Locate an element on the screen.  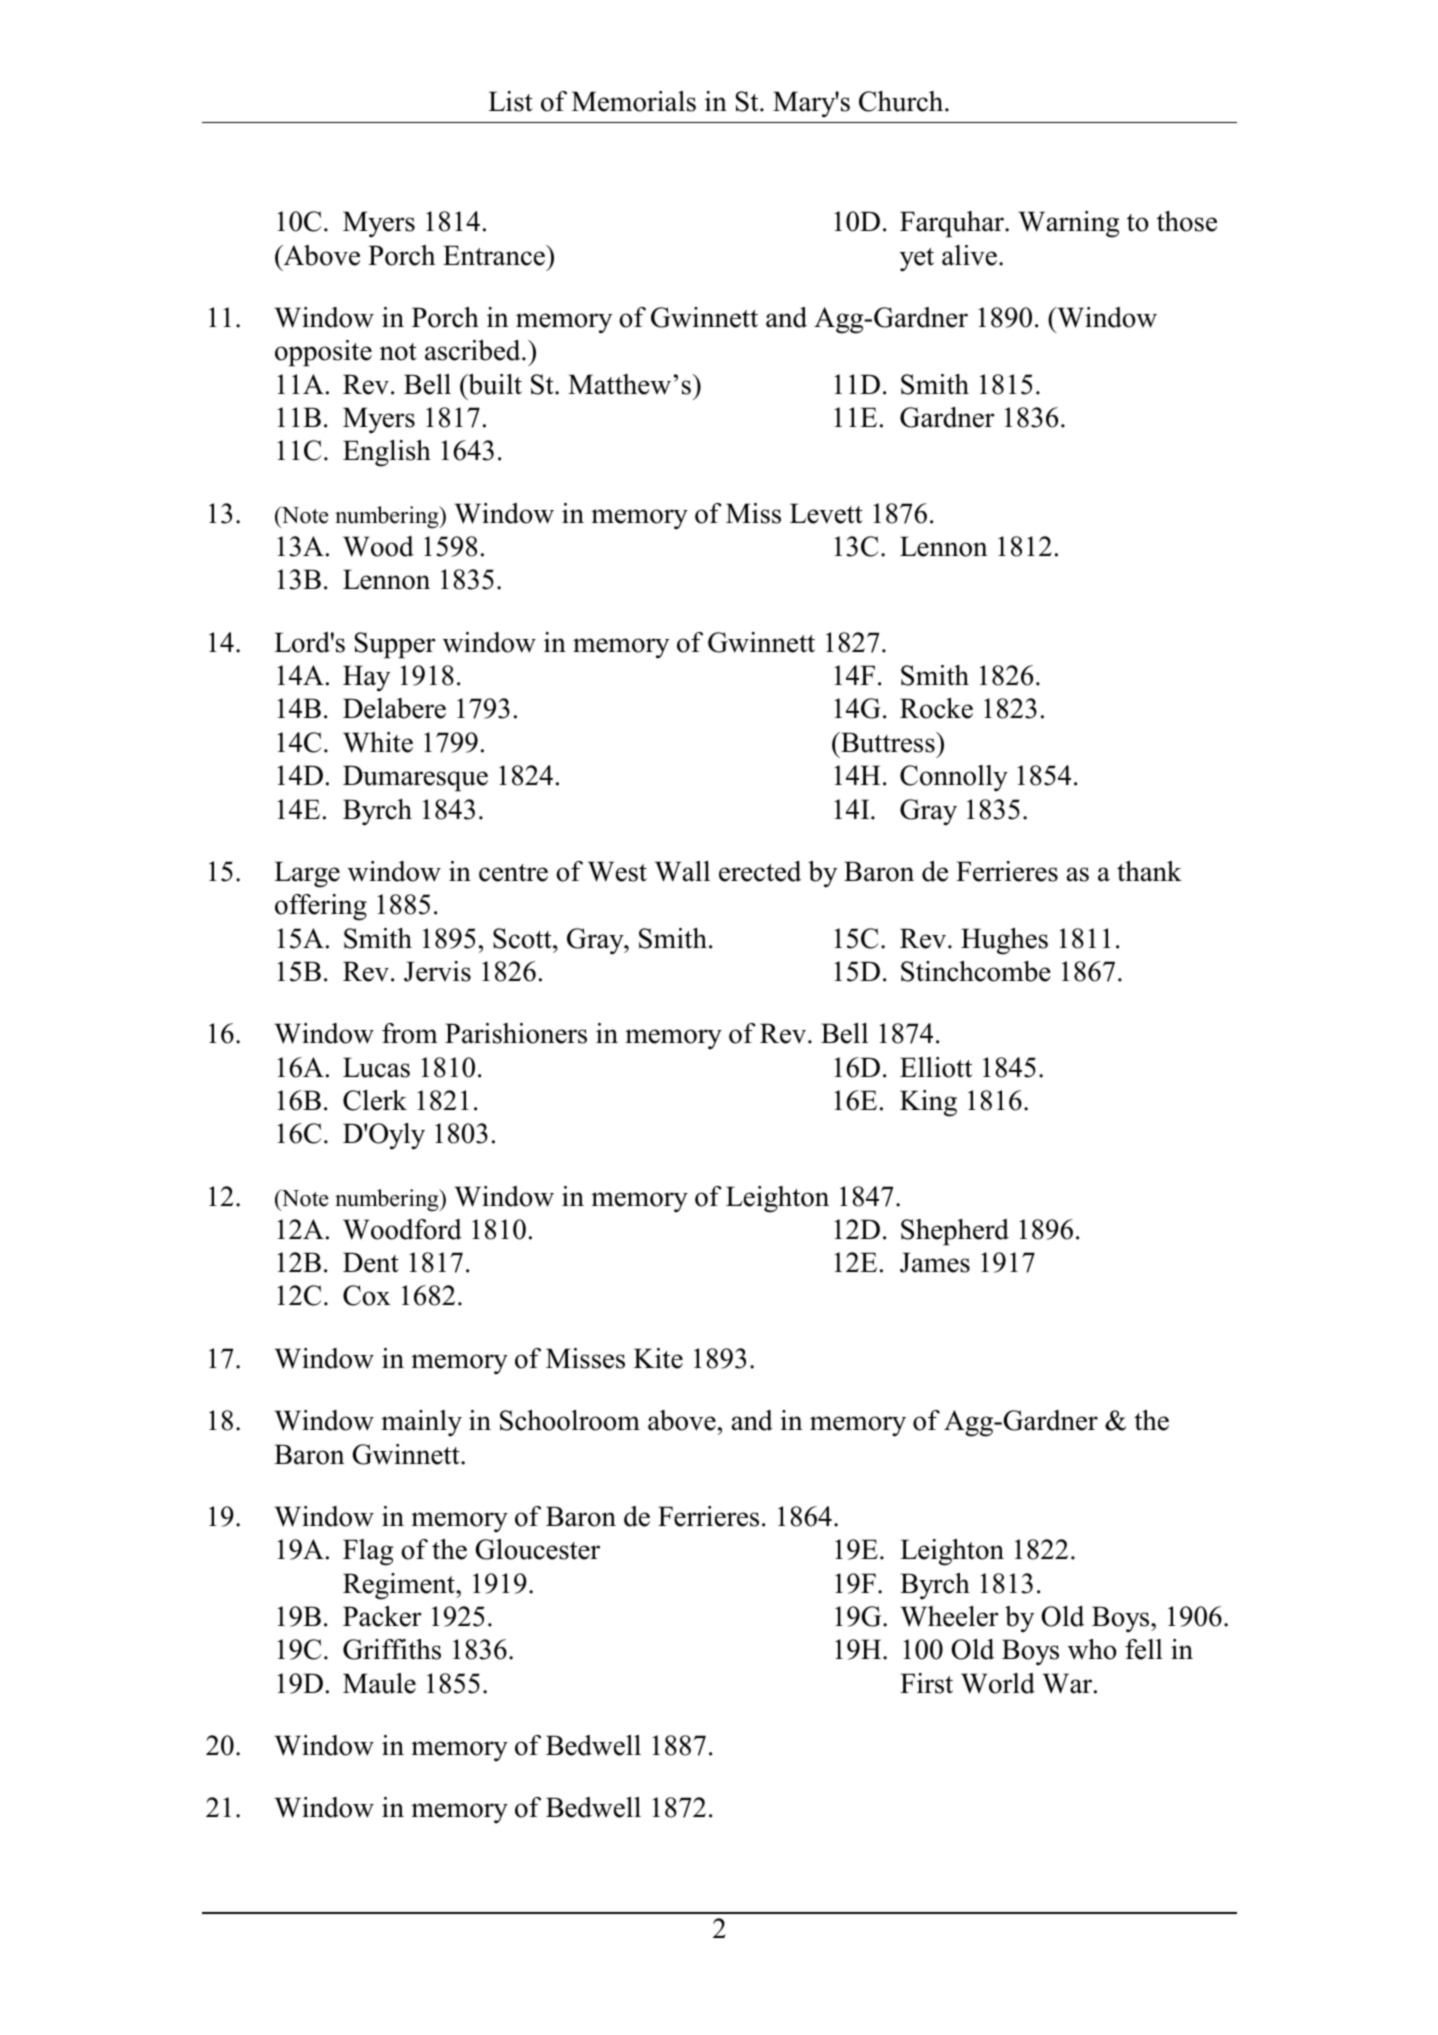
Connolly is located at coordinates (954, 778).
